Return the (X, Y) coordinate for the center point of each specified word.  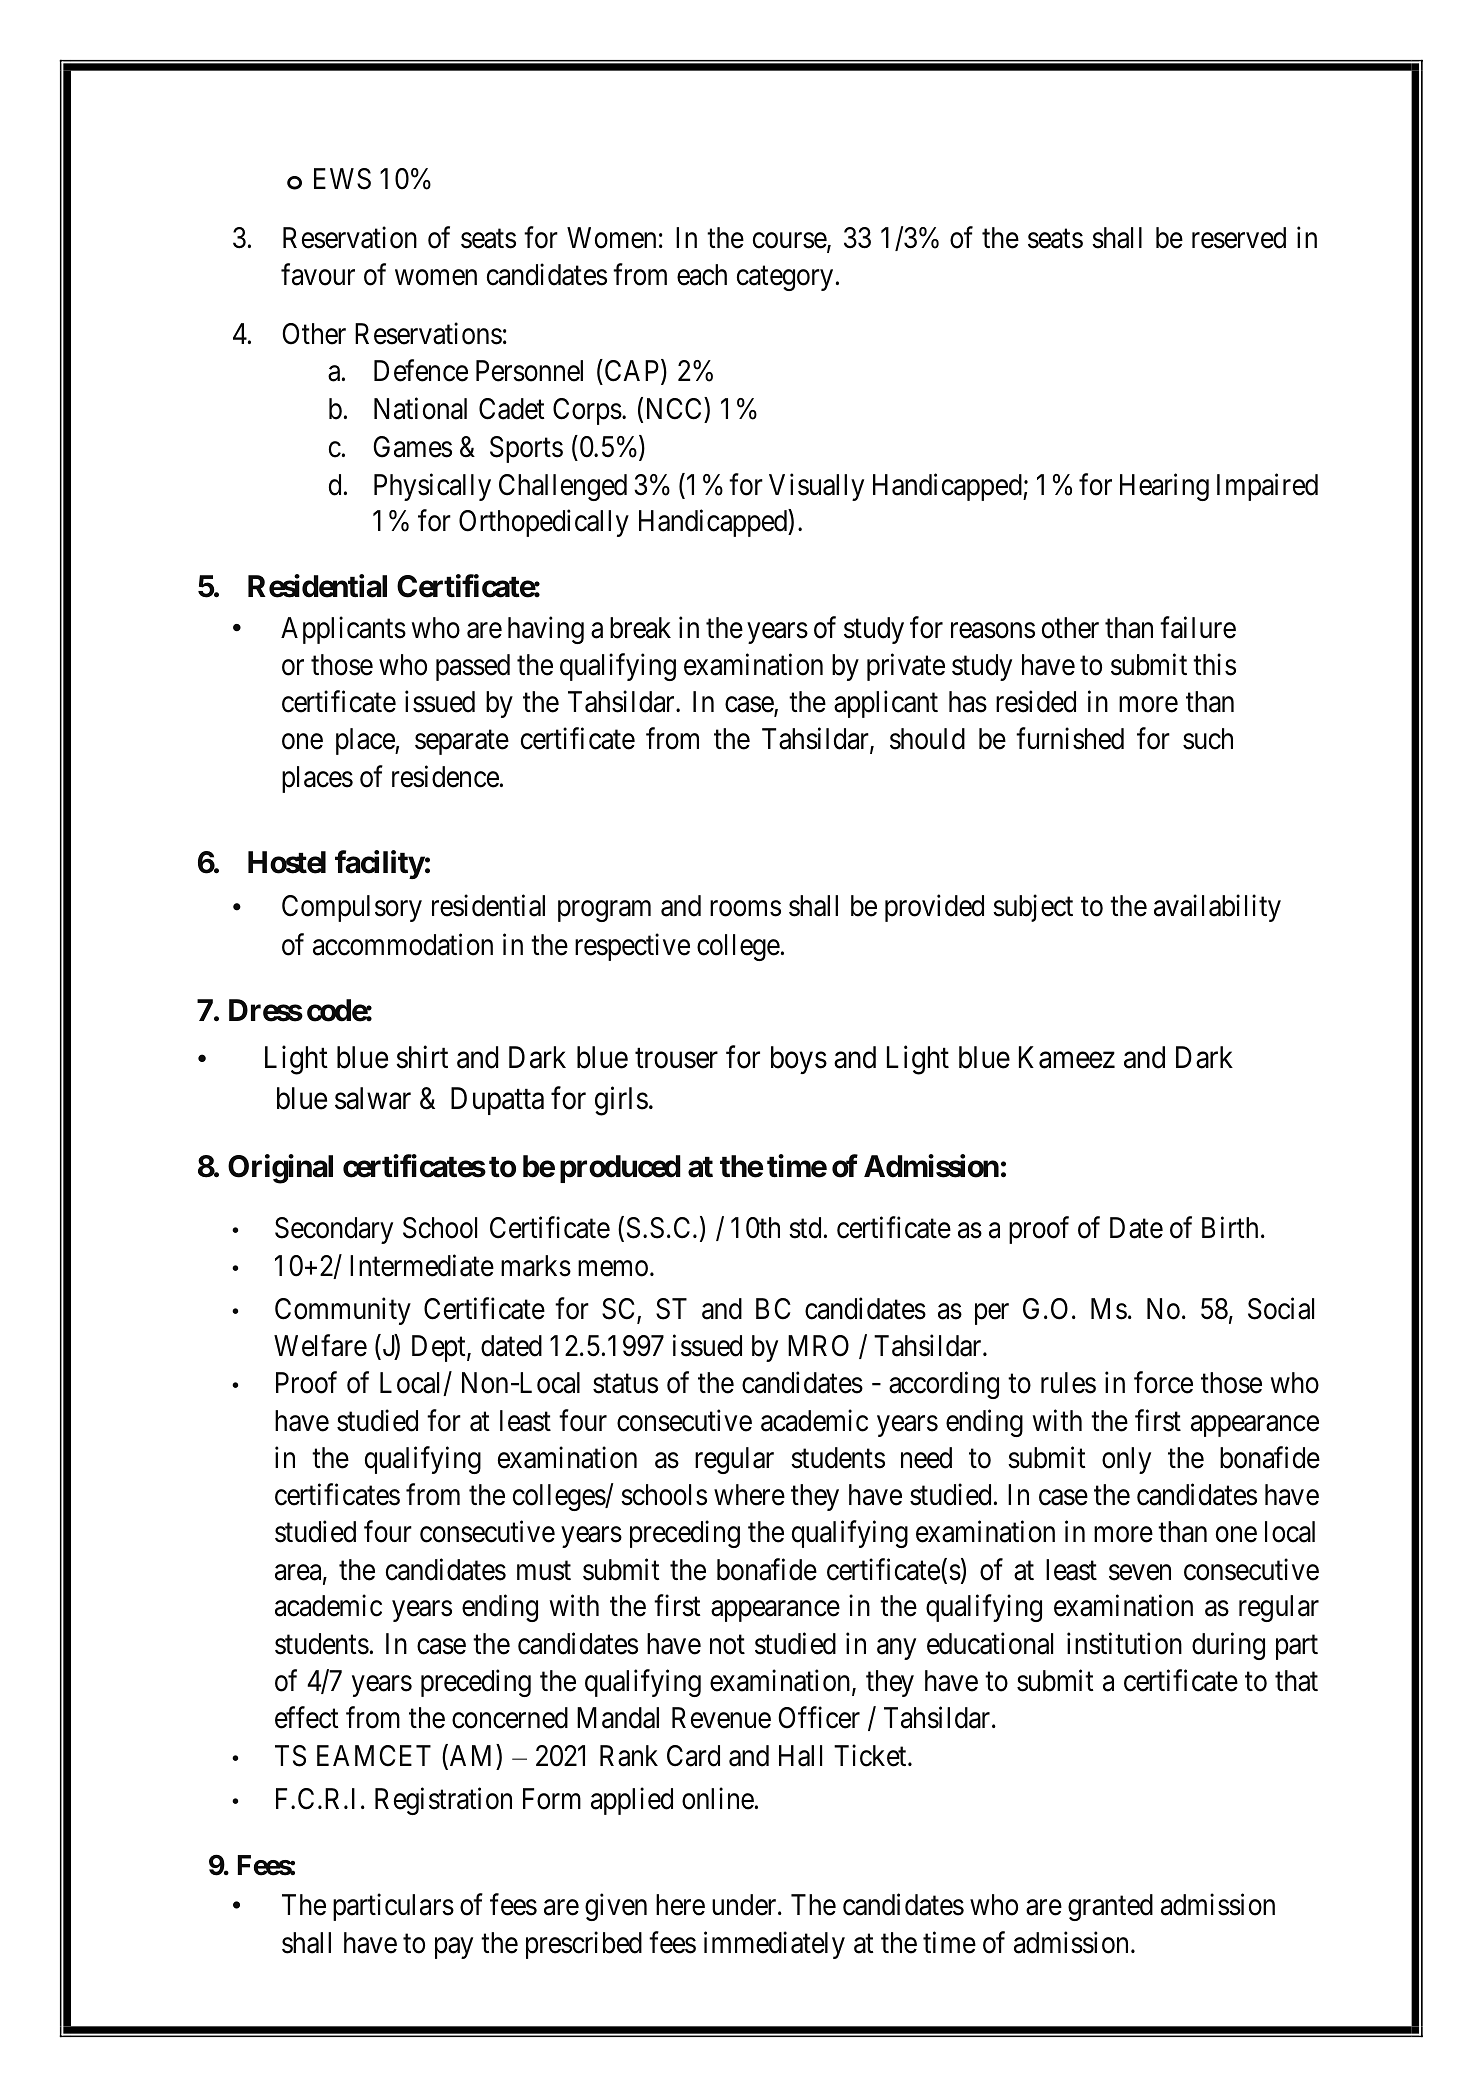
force (1163, 1383)
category (785, 278)
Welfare (320, 1345)
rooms (745, 908)
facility (380, 864)
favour (318, 274)
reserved (1239, 238)
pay (454, 1948)
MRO (818, 1346)
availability (1217, 908)
